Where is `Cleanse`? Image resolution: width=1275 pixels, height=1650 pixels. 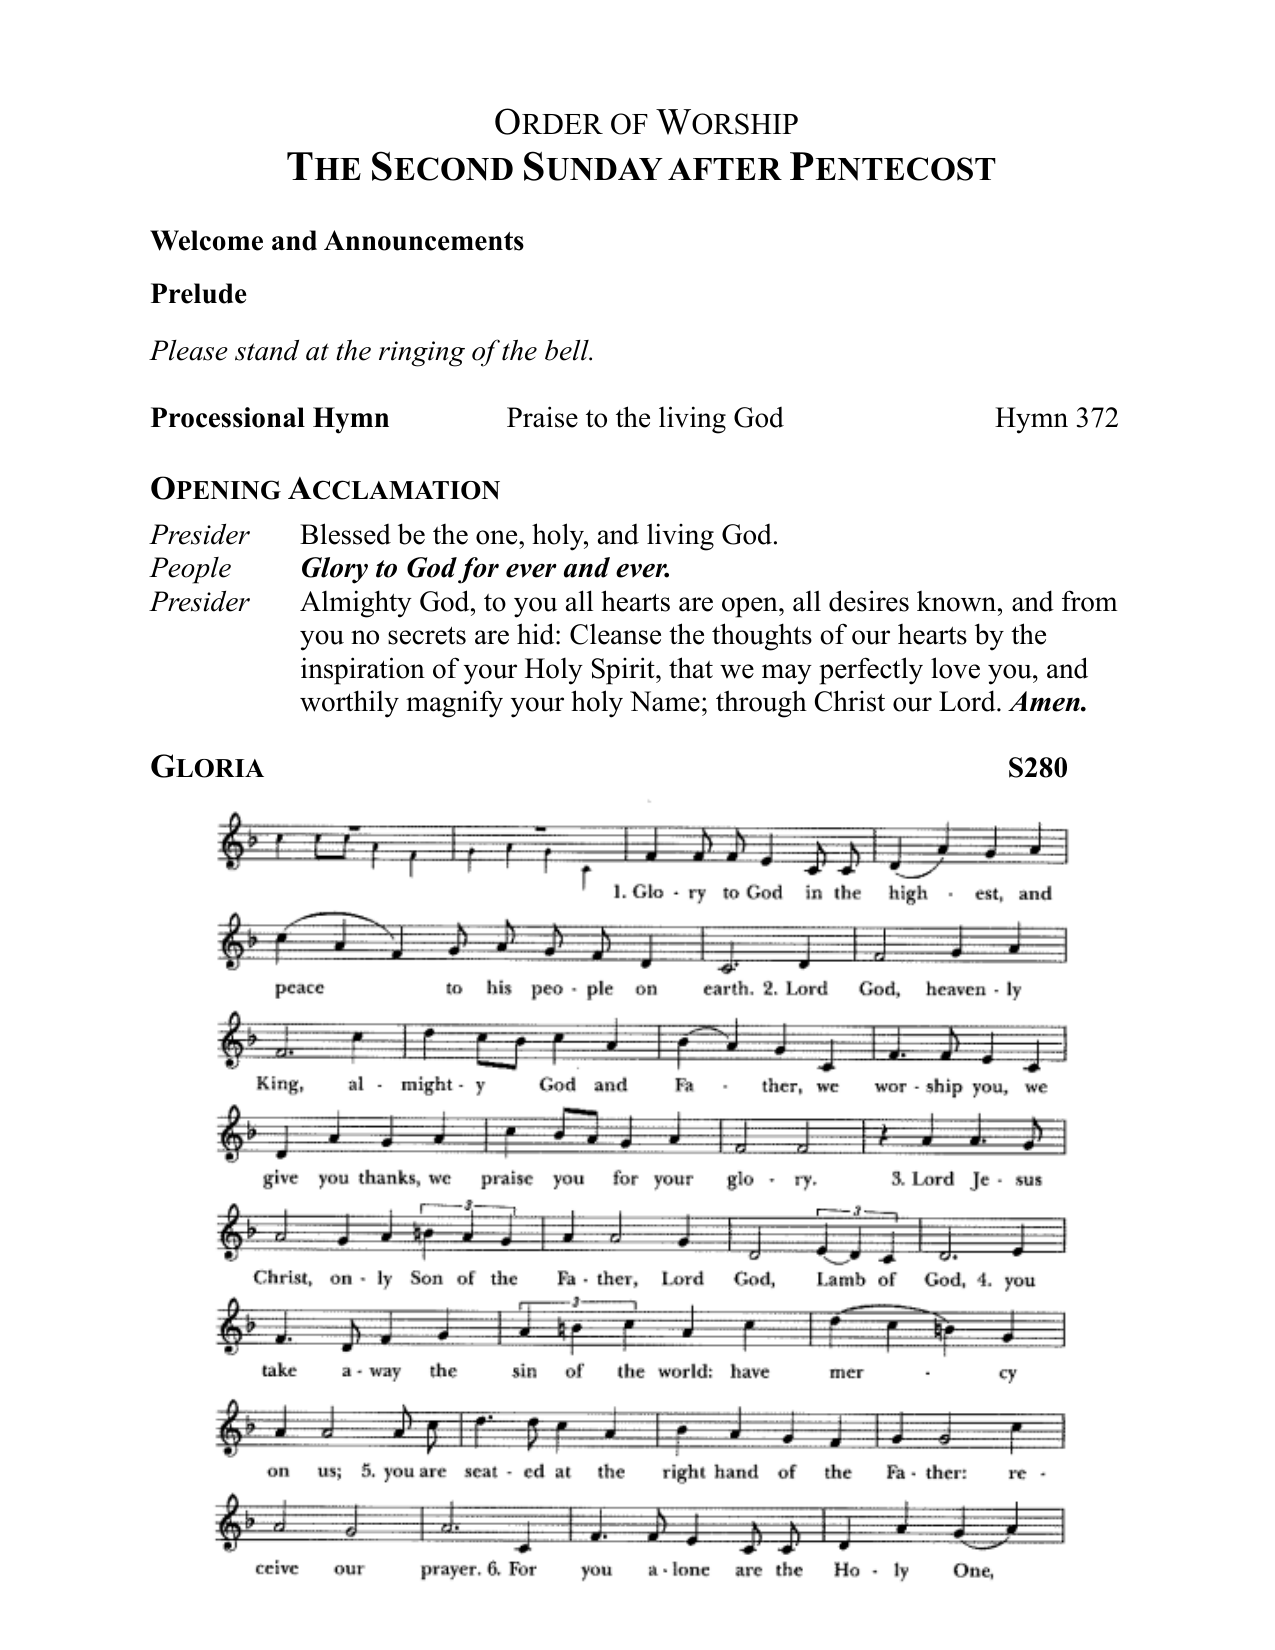 Cleanse is located at coordinates (615, 634).
